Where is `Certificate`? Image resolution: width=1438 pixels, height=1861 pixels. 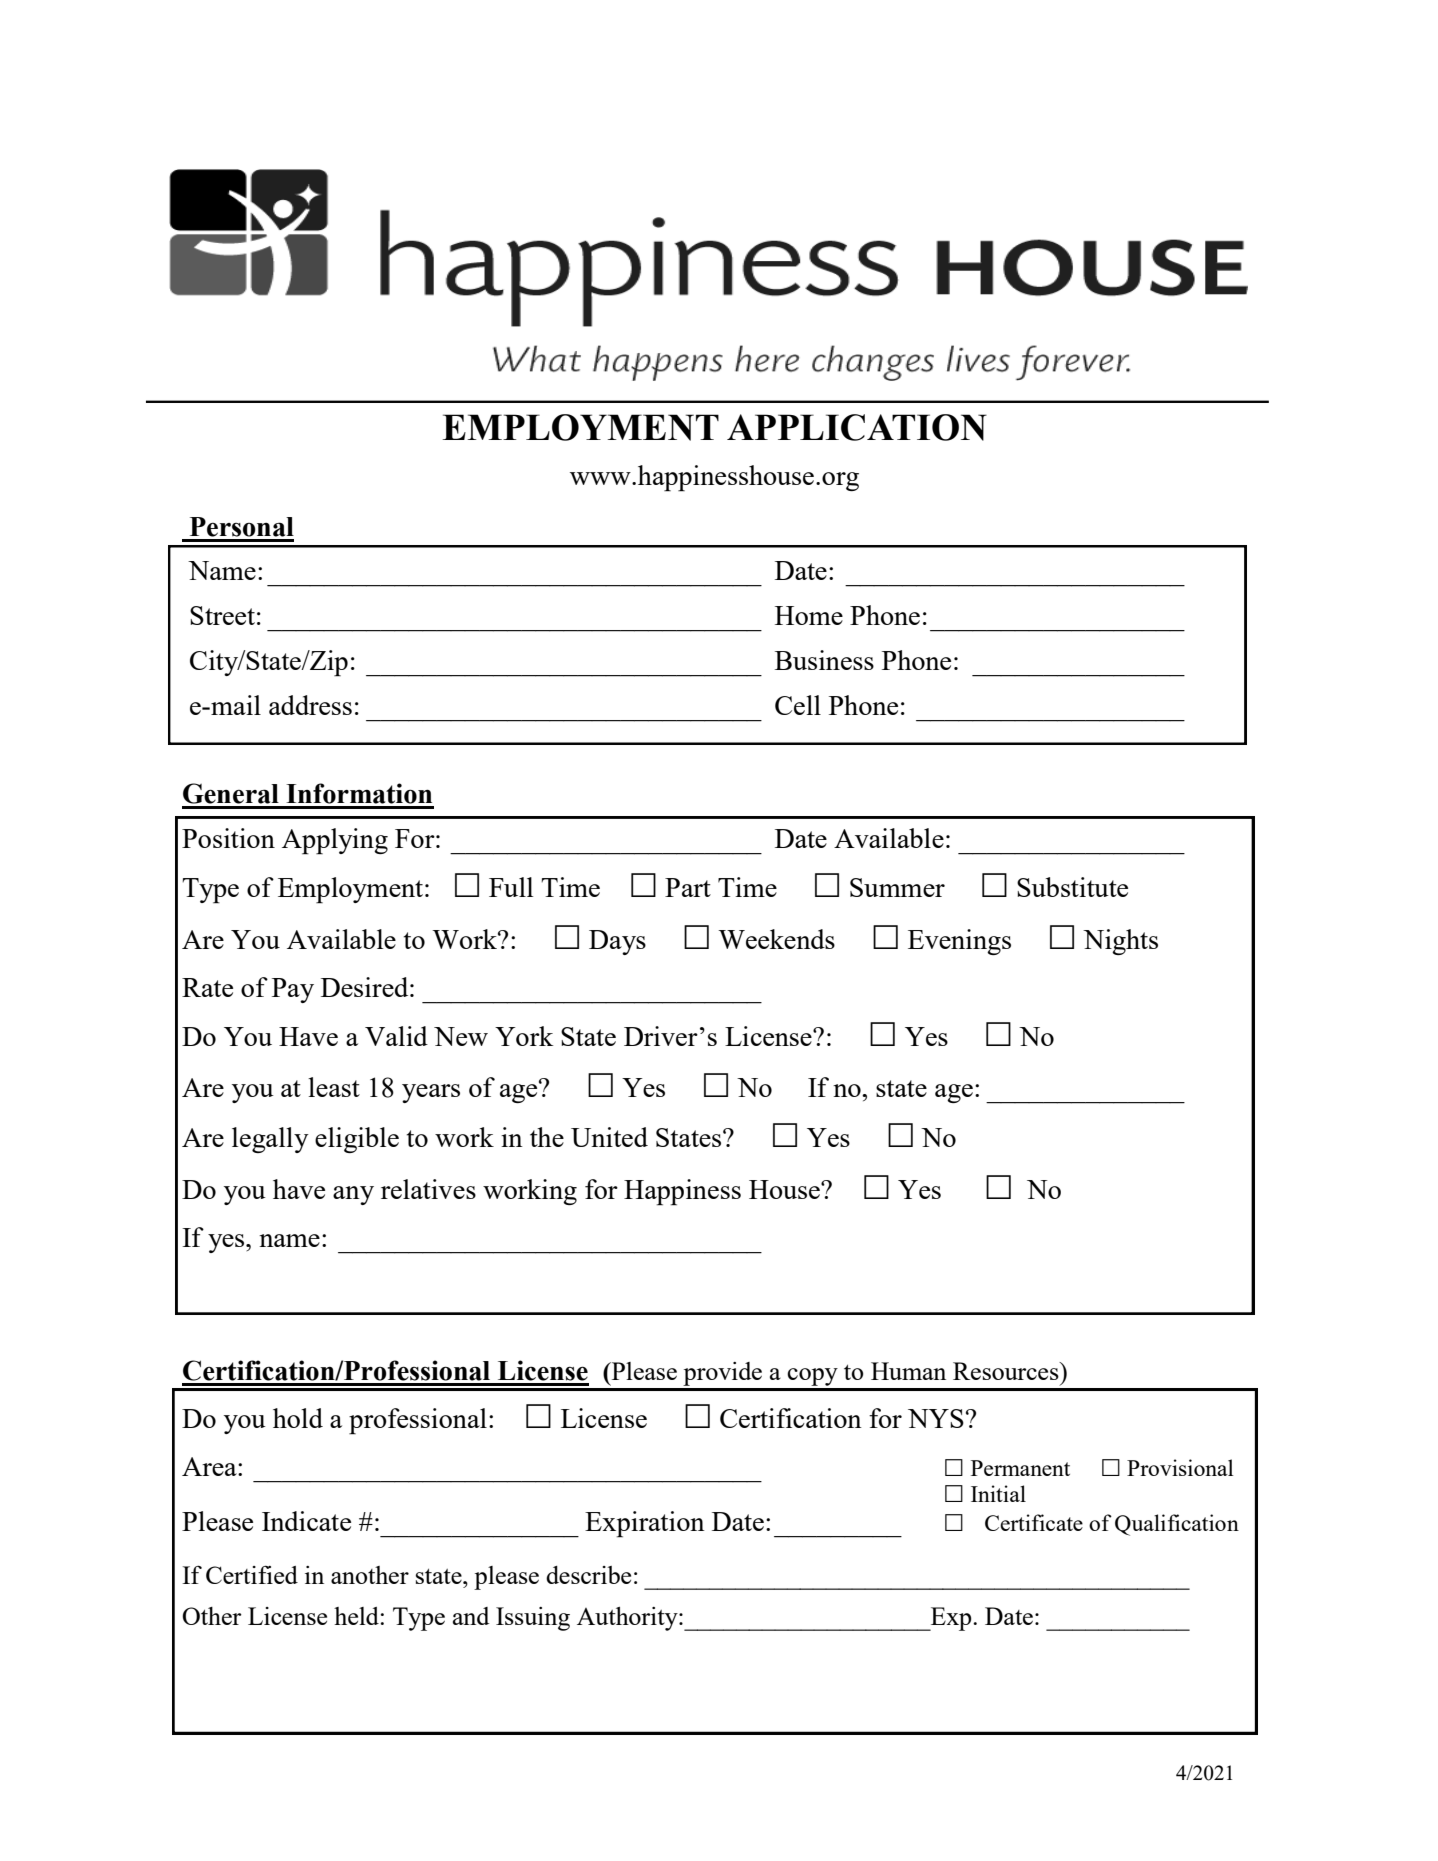 Certificate is located at coordinates (1034, 1522).
